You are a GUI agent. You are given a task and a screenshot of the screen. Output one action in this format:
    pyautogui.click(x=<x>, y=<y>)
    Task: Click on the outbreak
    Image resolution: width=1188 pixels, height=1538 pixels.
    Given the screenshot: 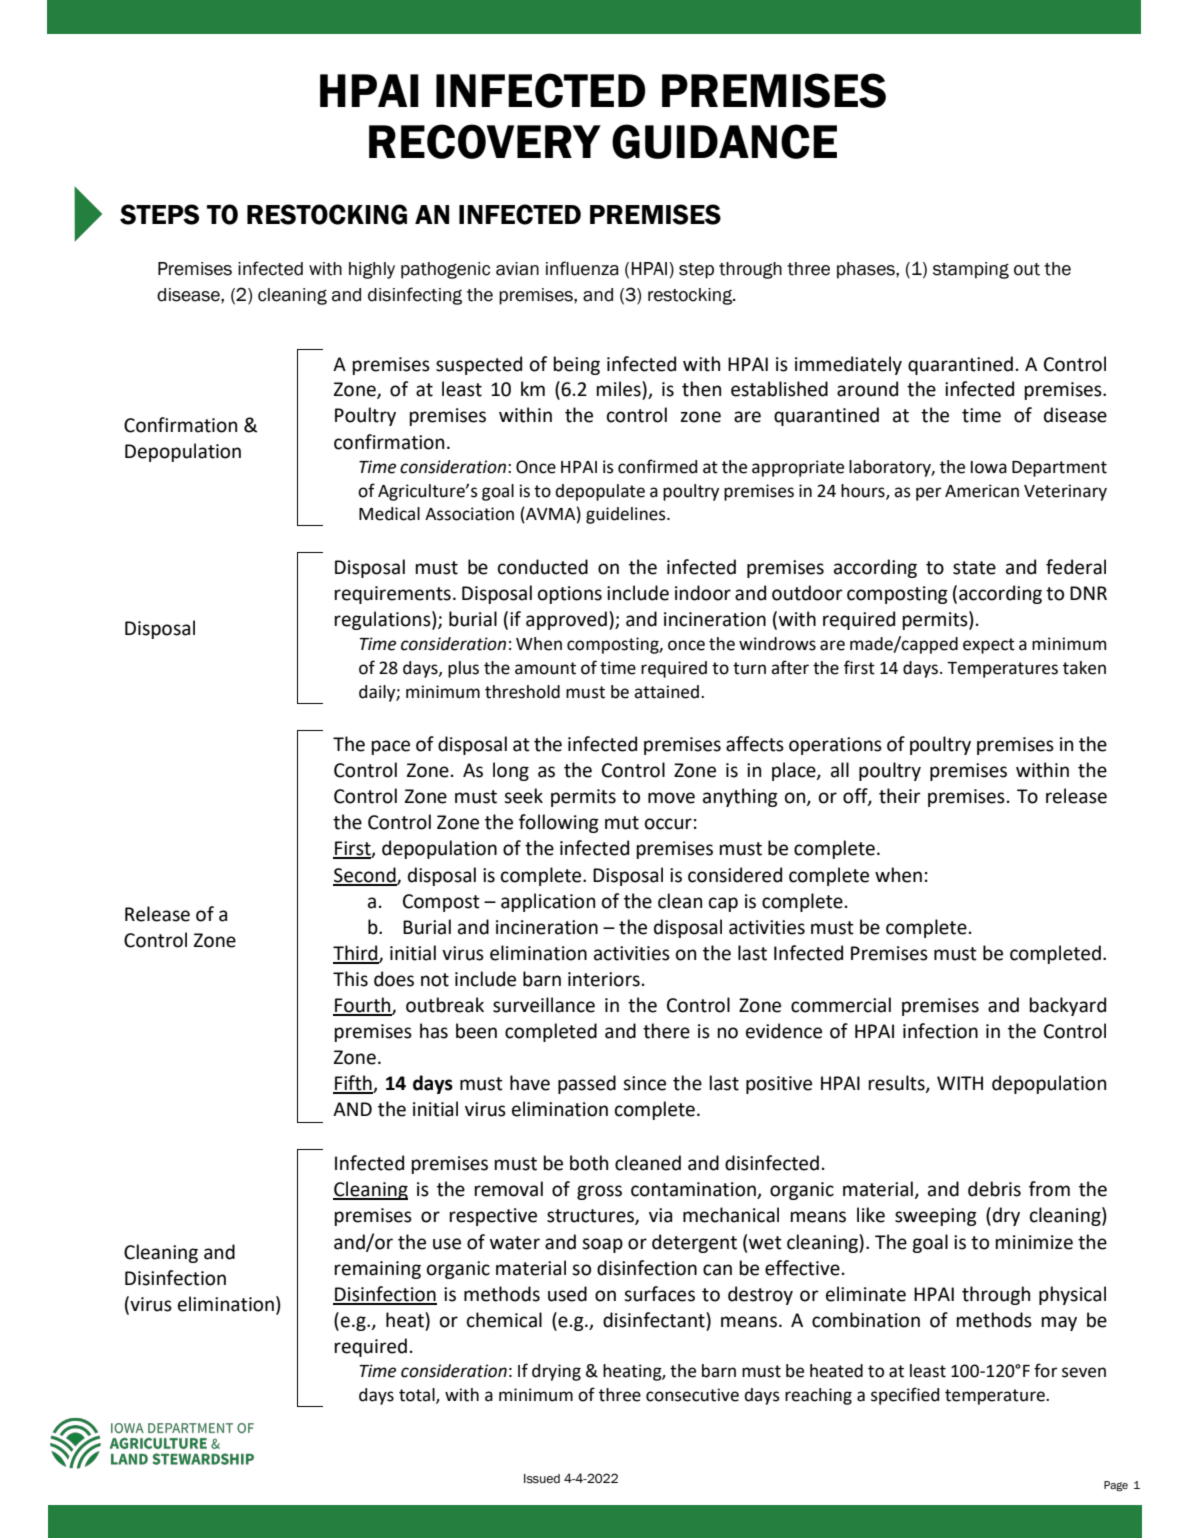 What is the action you would take?
    pyautogui.click(x=445, y=1005)
